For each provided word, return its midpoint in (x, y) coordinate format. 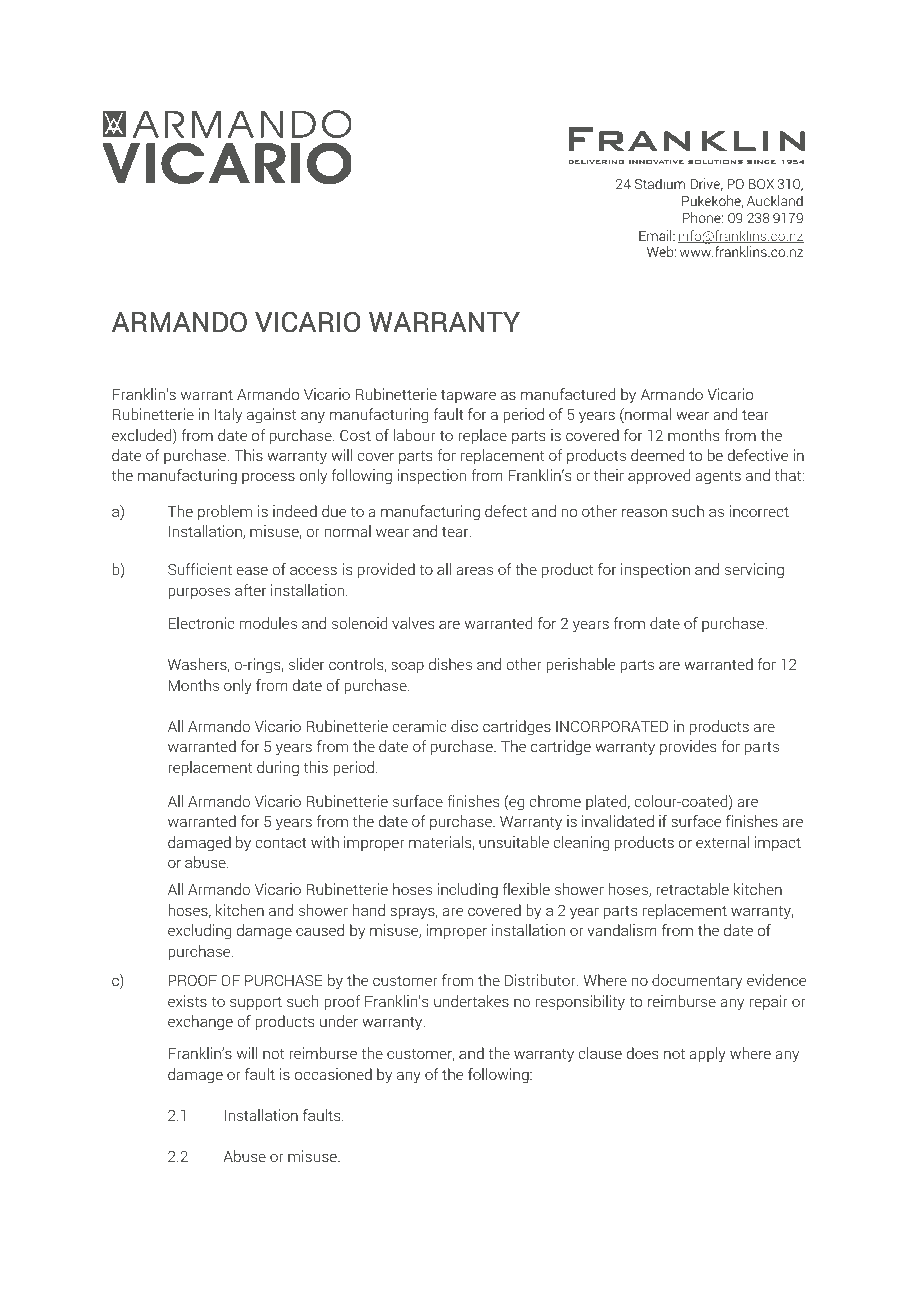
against (271, 416)
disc (464, 726)
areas (475, 570)
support (256, 1003)
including (468, 891)
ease (252, 570)
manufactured (568, 394)
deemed (657, 455)
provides (688, 747)
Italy (228, 416)
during (278, 769)
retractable (692, 889)
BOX (761, 184)
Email (656, 235)
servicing (754, 571)
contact (281, 842)
